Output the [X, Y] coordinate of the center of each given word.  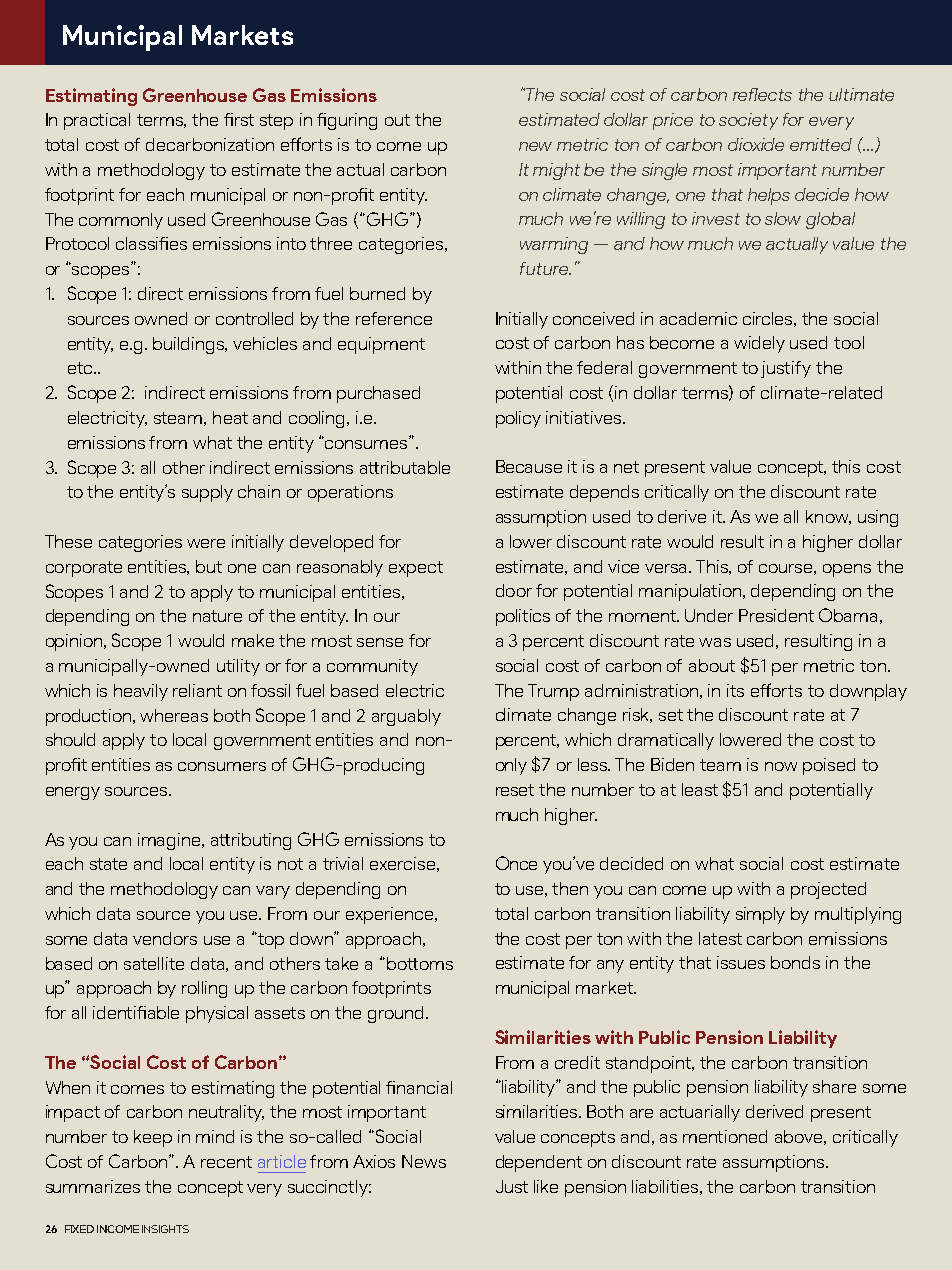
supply [207, 493]
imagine [170, 841]
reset [515, 790]
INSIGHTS [165, 1229]
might [556, 171]
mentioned [725, 1136]
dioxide [756, 144]
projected [828, 890]
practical [97, 121]
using [878, 518]
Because [529, 466]
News [424, 1161]
